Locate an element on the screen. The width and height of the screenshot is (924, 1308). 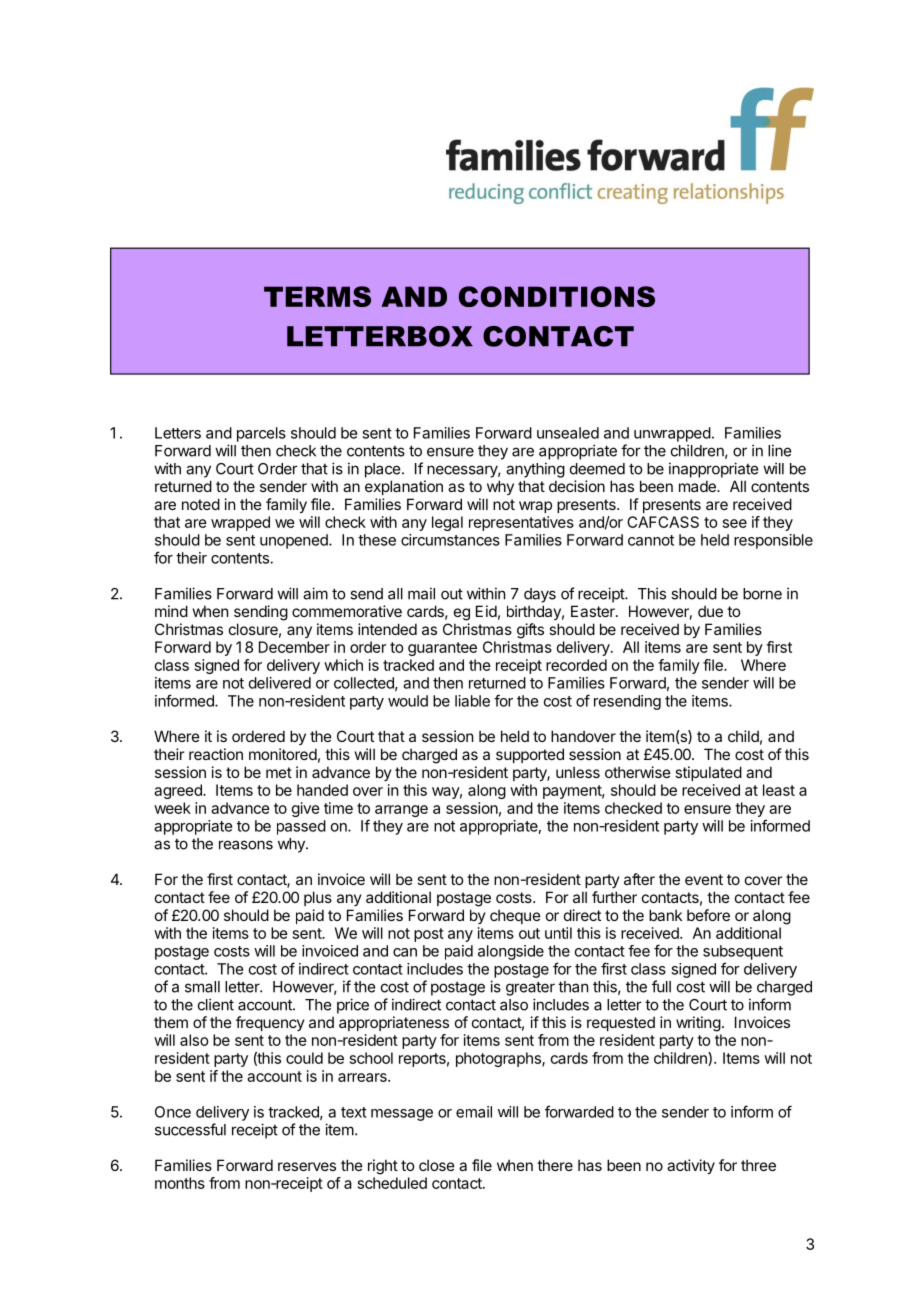
activity is located at coordinates (691, 1166).
